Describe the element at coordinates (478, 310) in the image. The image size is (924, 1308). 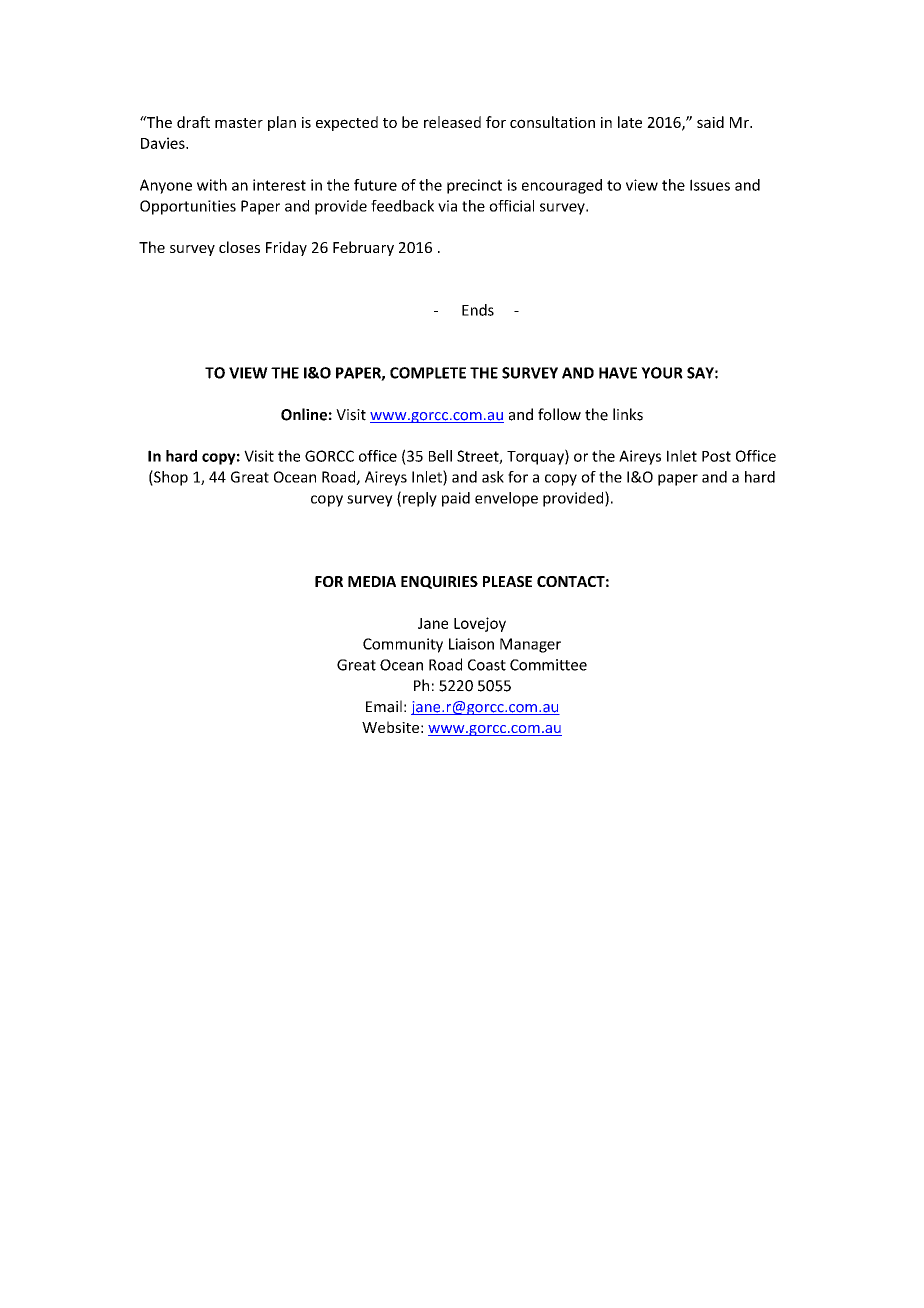
I see `Ends` at that location.
